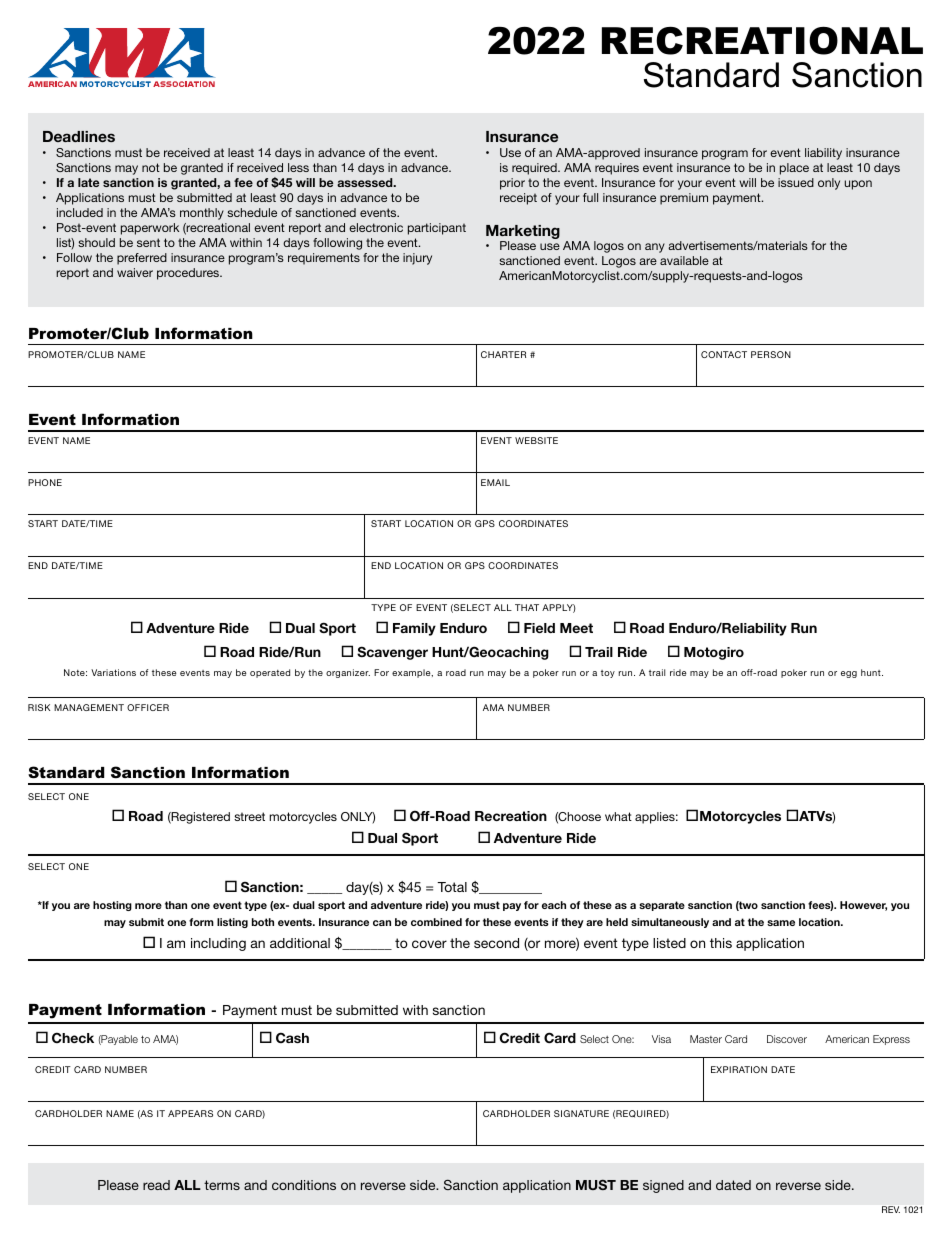 The height and width of the page is (1233, 952). Describe the element at coordinates (156, 1185) in the page. I see `read` at that location.
